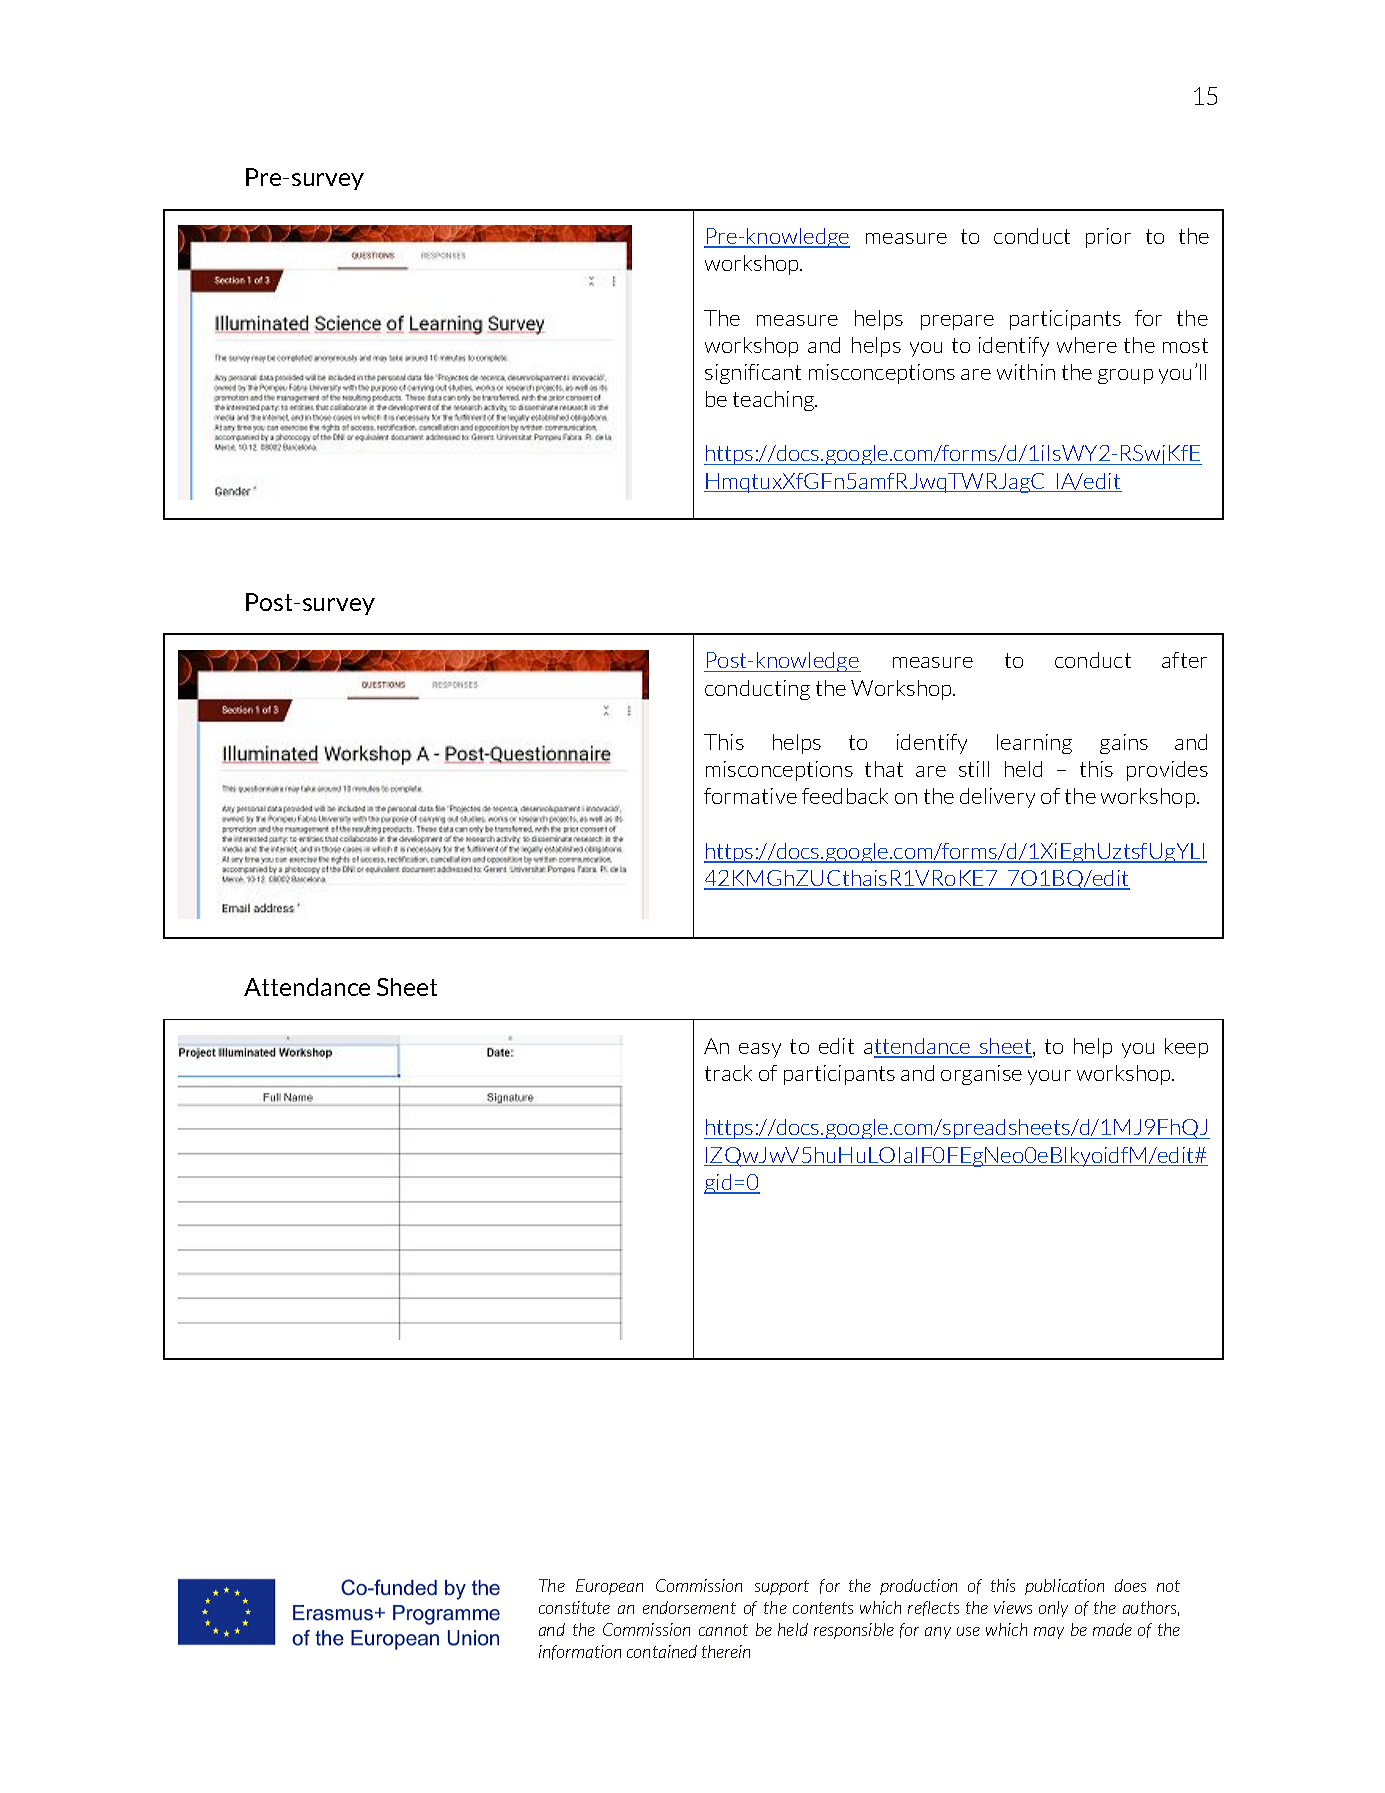  I want to click on that, so click(884, 769).
